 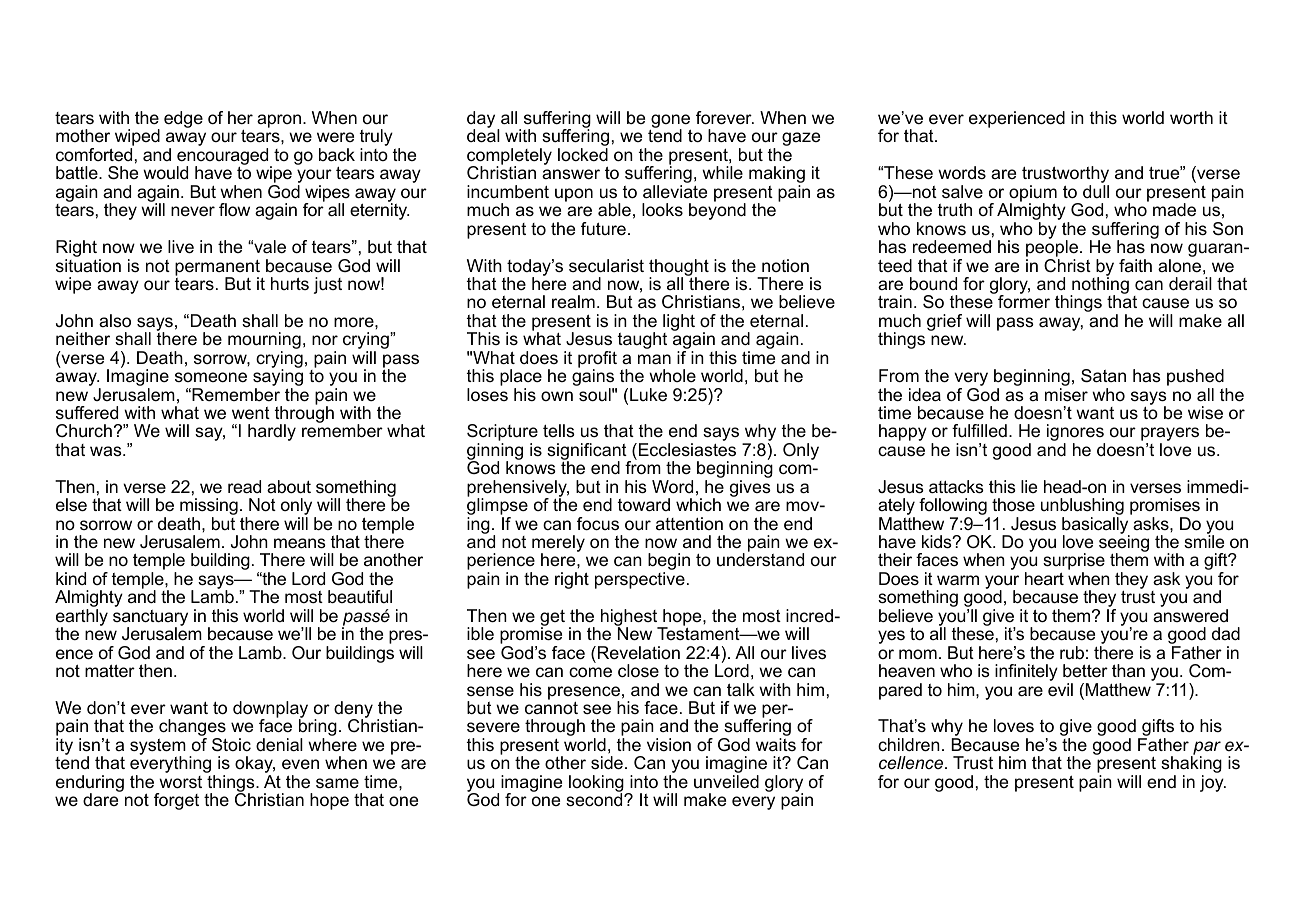 I want to click on worst, so click(x=180, y=782).
